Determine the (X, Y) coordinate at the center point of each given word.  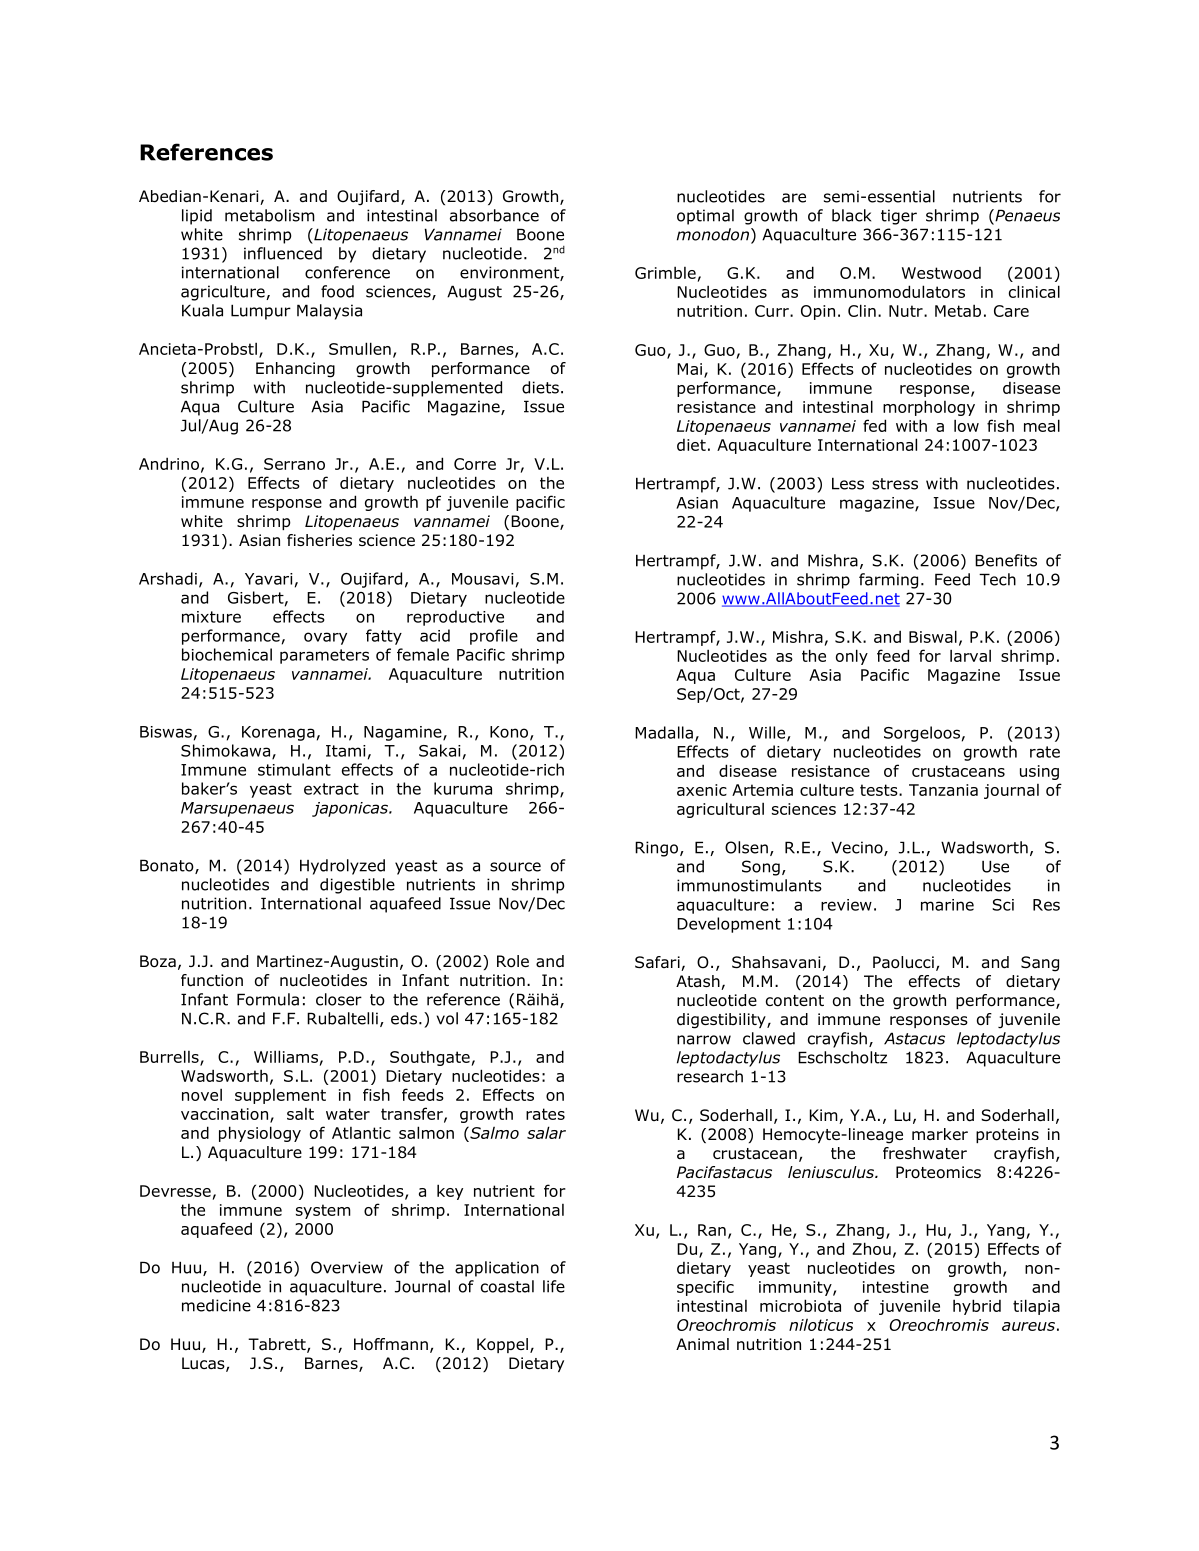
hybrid (977, 1307)
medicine (216, 1305)
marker (940, 1134)
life (554, 1286)
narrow (704, 1040)
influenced (283, 253)
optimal (705, 217)
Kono (510, 733)
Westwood (941, 273)
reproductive (455, 618)
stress (895, 484)
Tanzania (943, 790)
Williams (286, 1056)
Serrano (294, 464)
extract (331, 789)
